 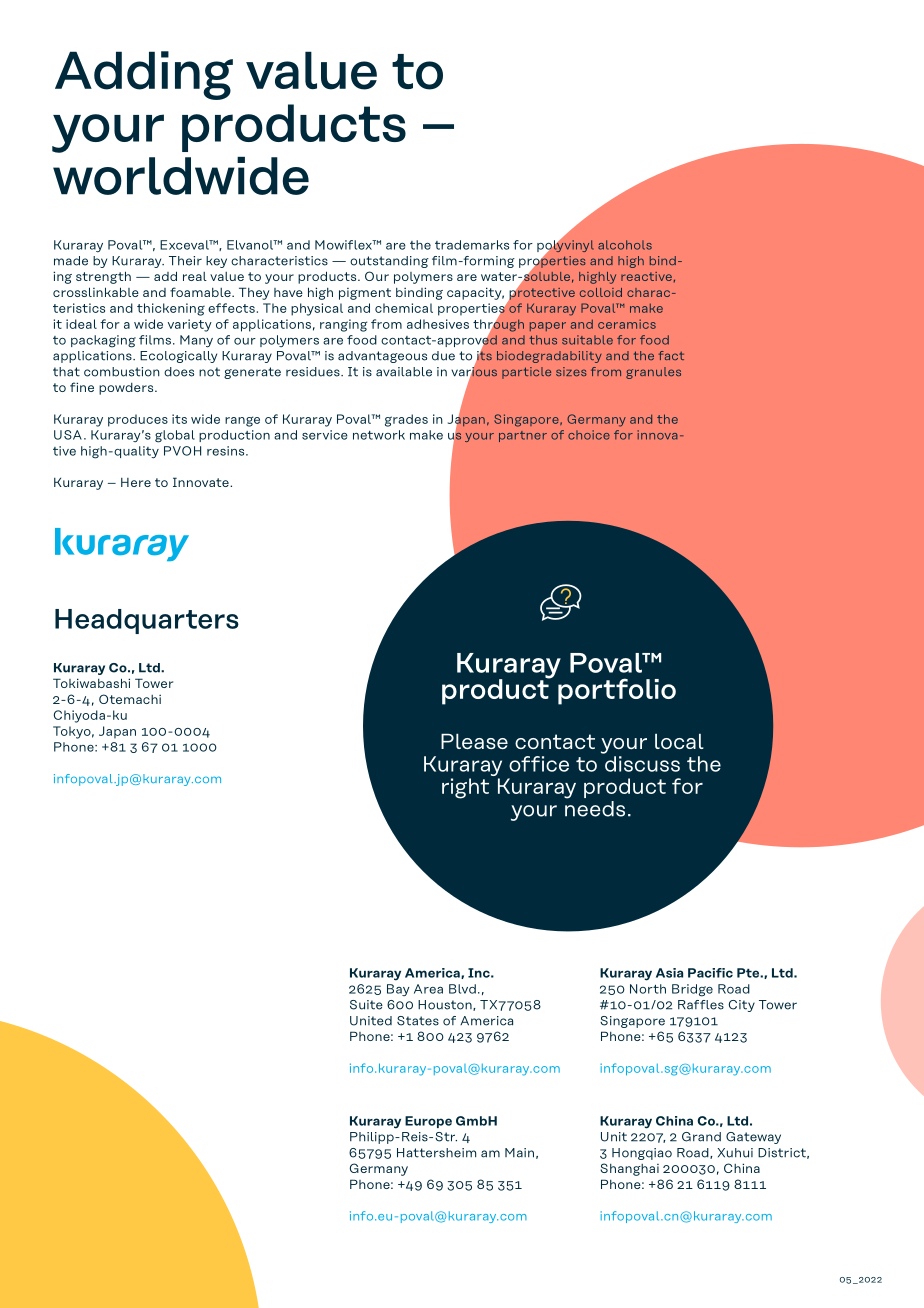 I want to click on alcohols, so click(x=625, y=245).
